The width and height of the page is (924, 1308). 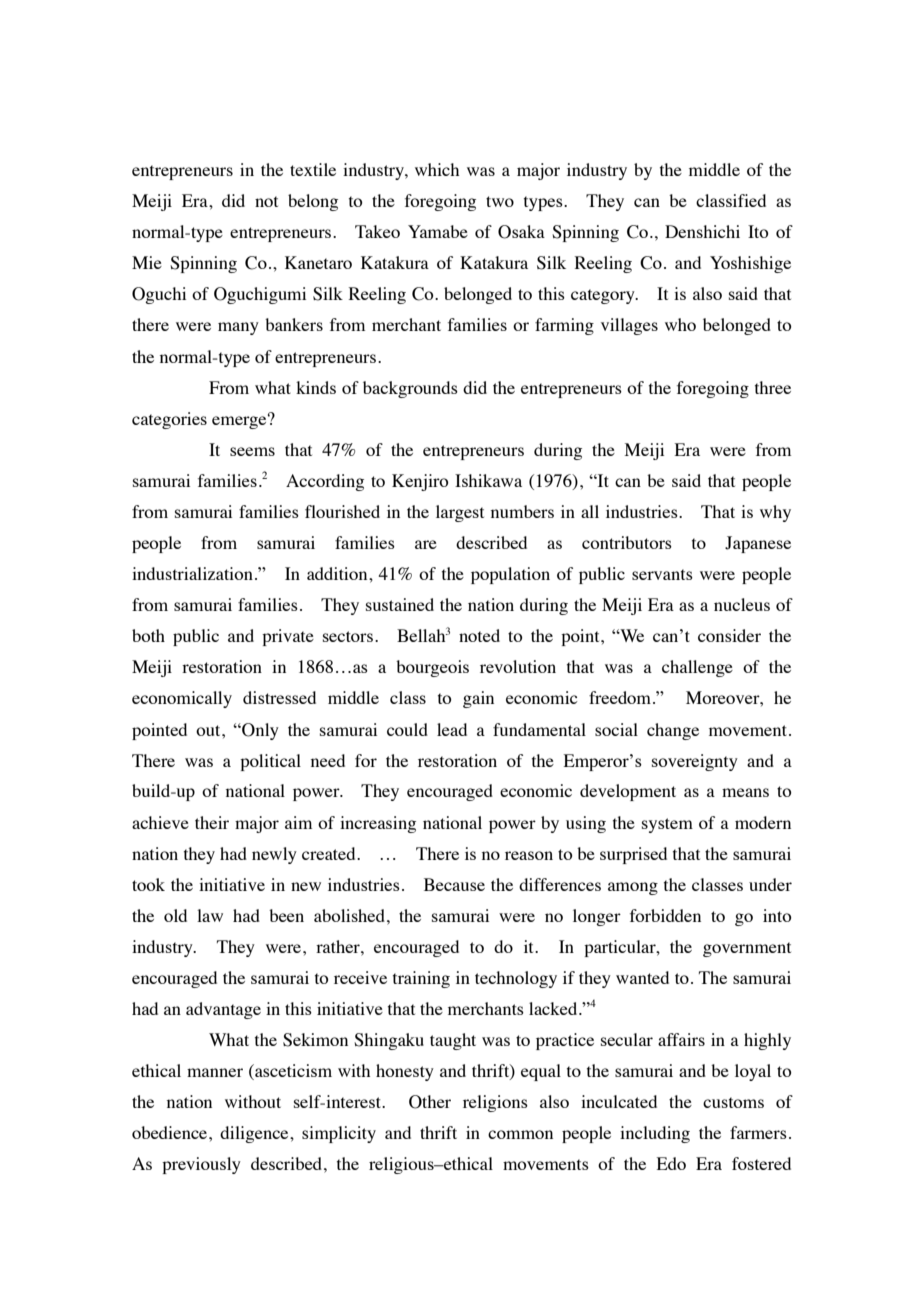 What do you see at coordinates (758, 231) in the page?
I see `Ito` at bounding box center [758, 231].
